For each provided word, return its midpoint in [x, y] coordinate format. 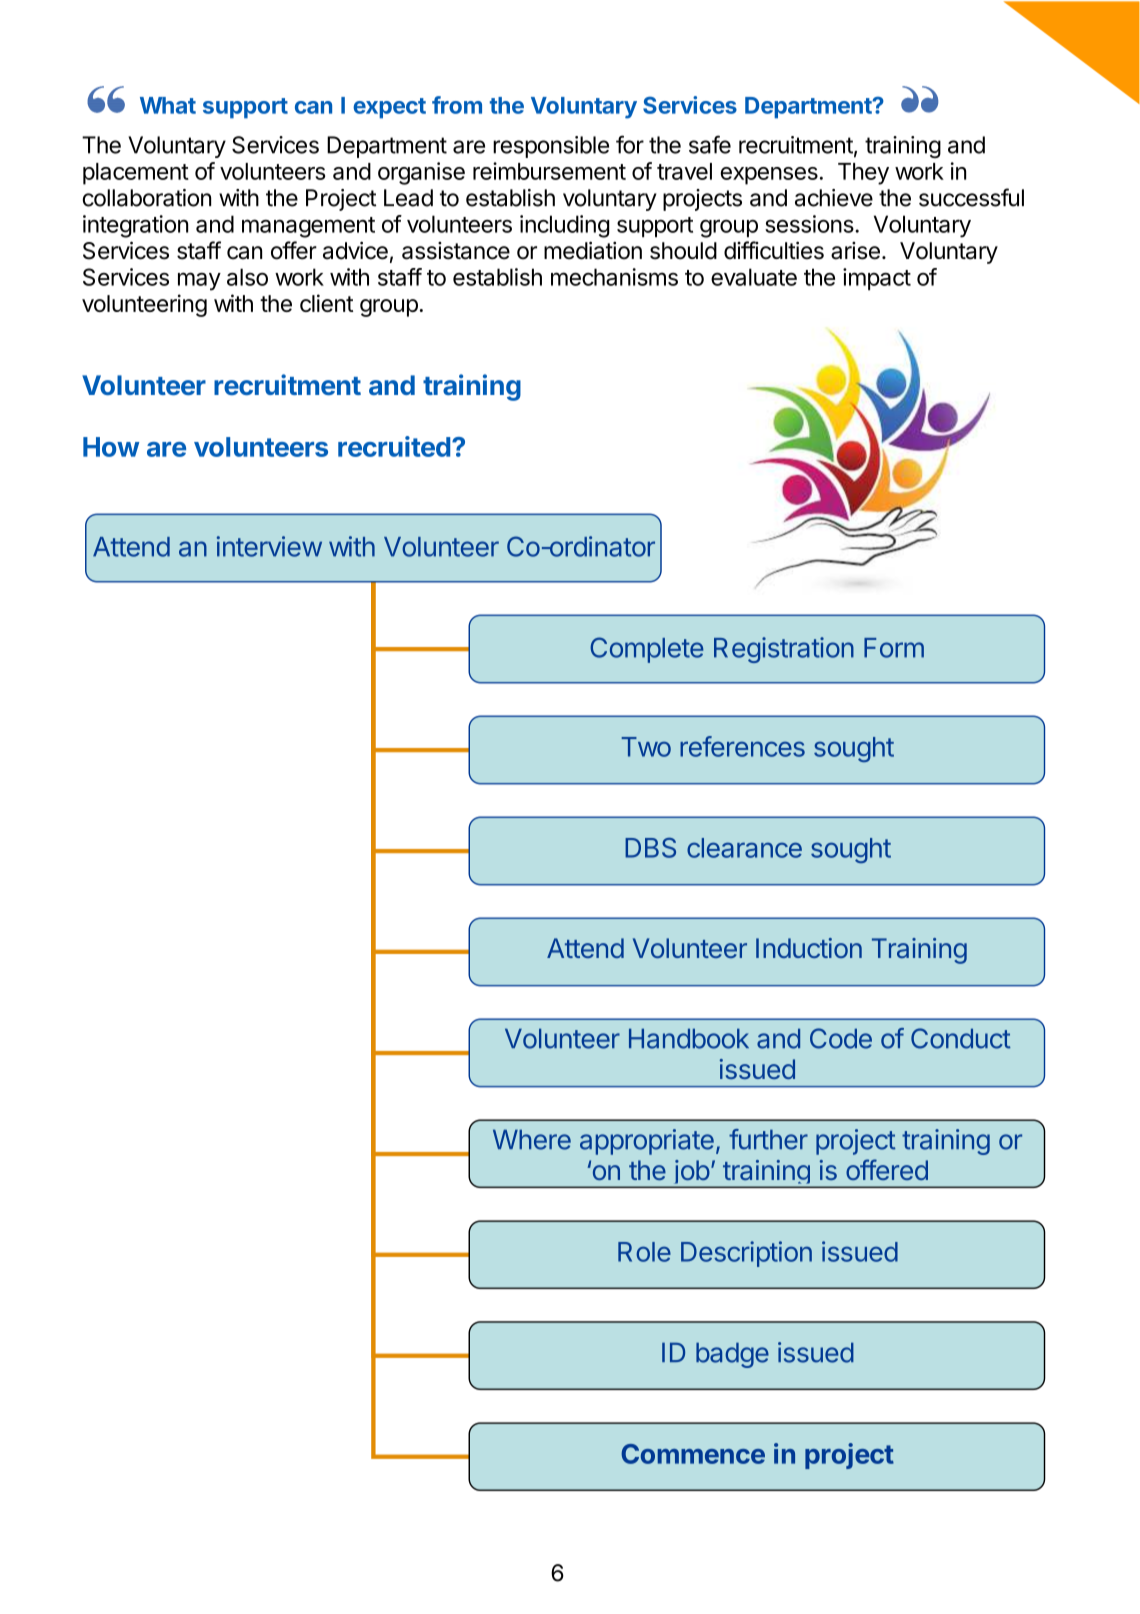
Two [646, 747]
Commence [693, 1454]
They [863, 174]
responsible [551, 147]
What [168, 105]
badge [732, 1355]
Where [532, 1140]
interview [269, 546]
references [742, 746]
